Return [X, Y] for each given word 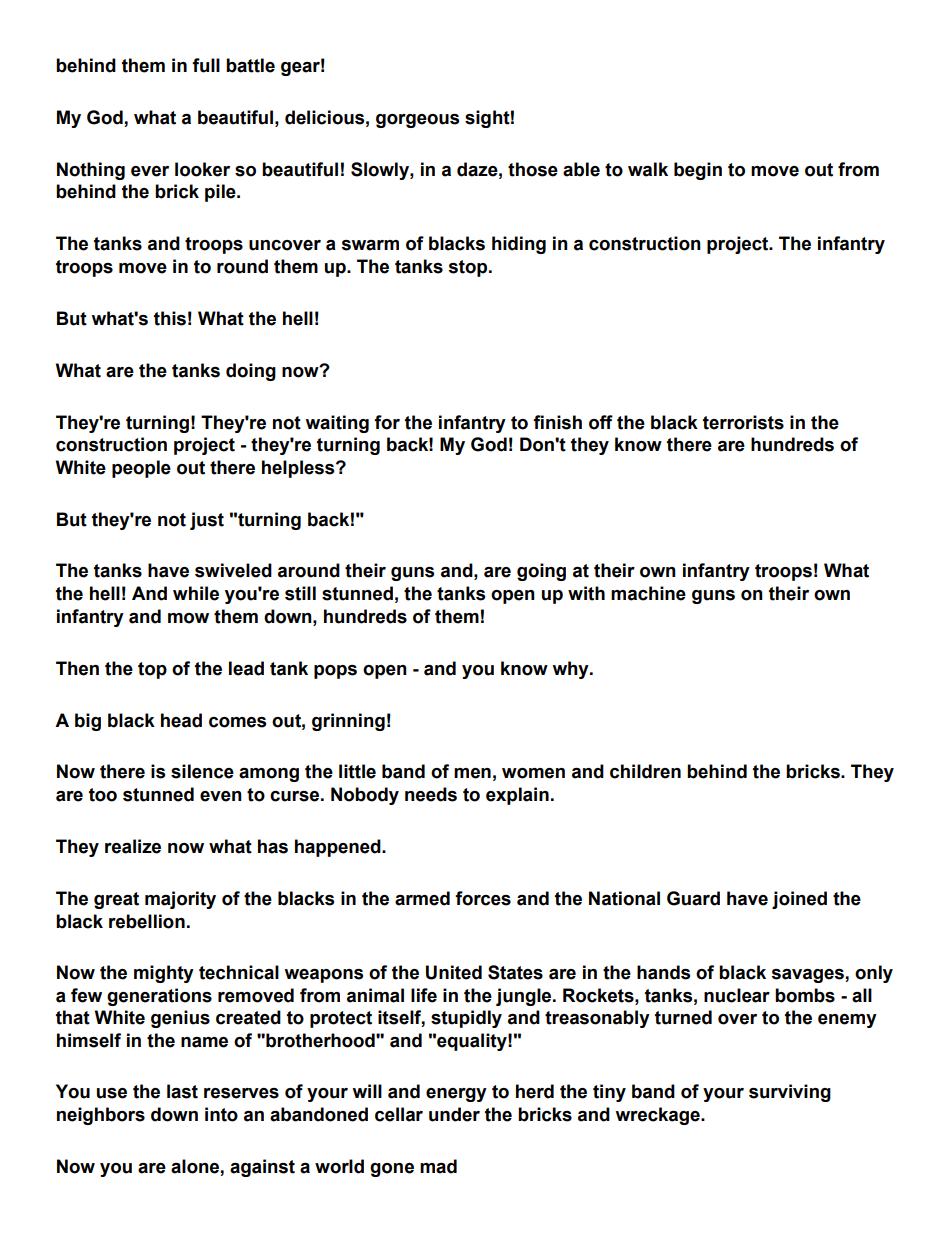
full [206, 65]
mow [188, 618]
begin [698, 171]
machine [648, 593]
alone [196, 1167]
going [541, 572]
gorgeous [417, 121]
